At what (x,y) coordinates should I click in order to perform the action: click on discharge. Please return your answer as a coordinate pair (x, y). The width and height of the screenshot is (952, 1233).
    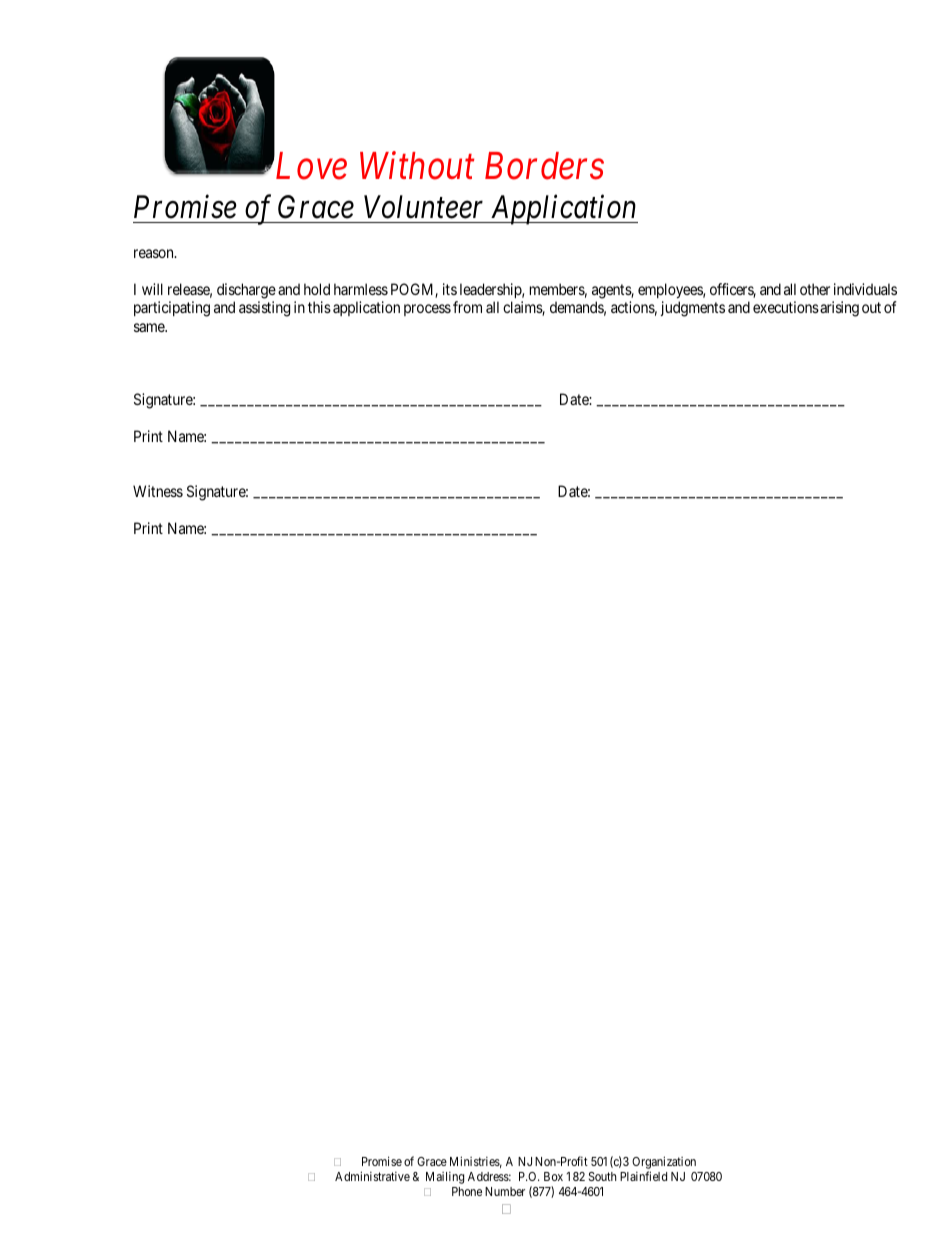
    Looking at the image, I should click on (246, 291).
